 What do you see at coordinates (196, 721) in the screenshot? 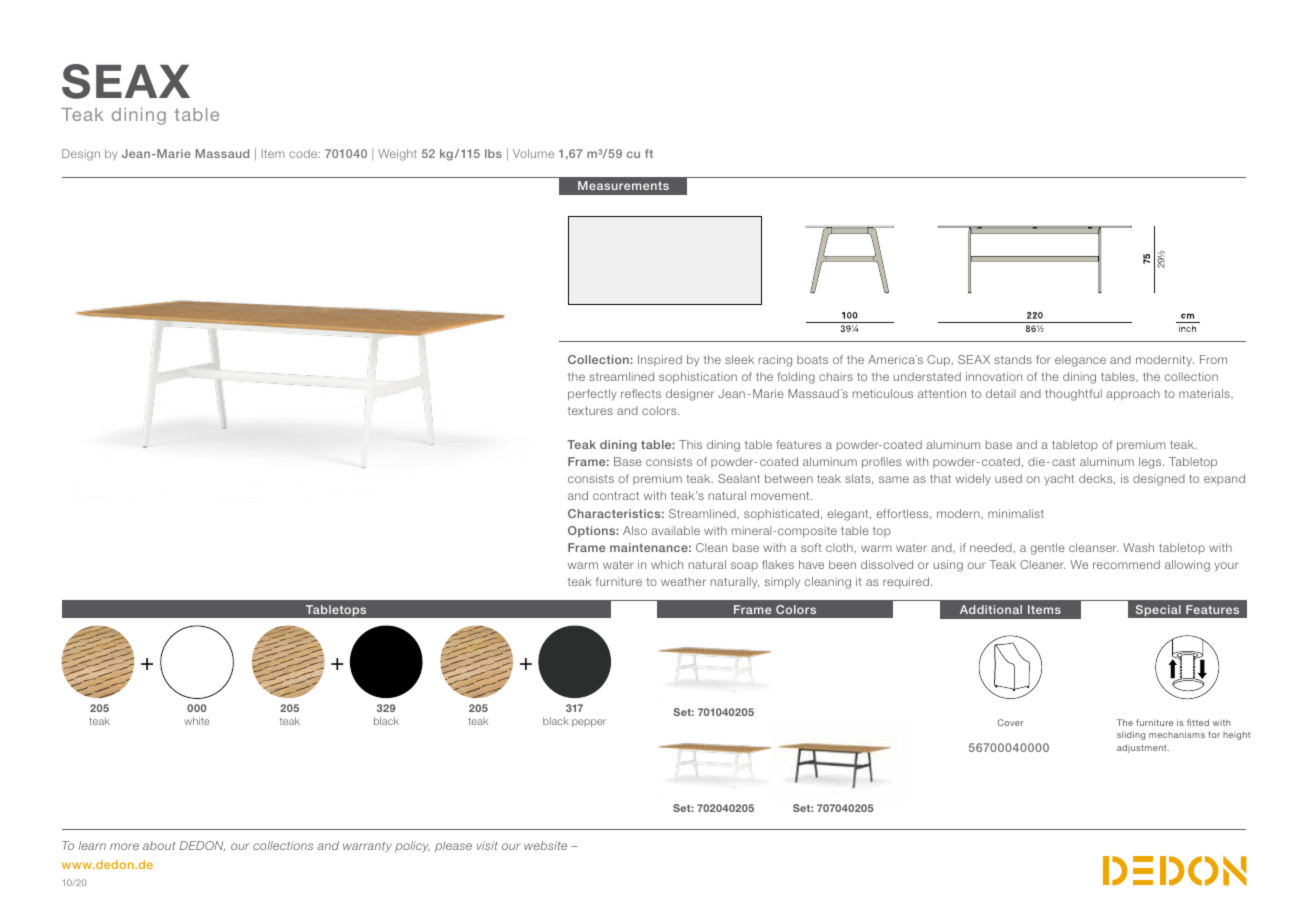
I see `white` at bounding box center [196, 721].
